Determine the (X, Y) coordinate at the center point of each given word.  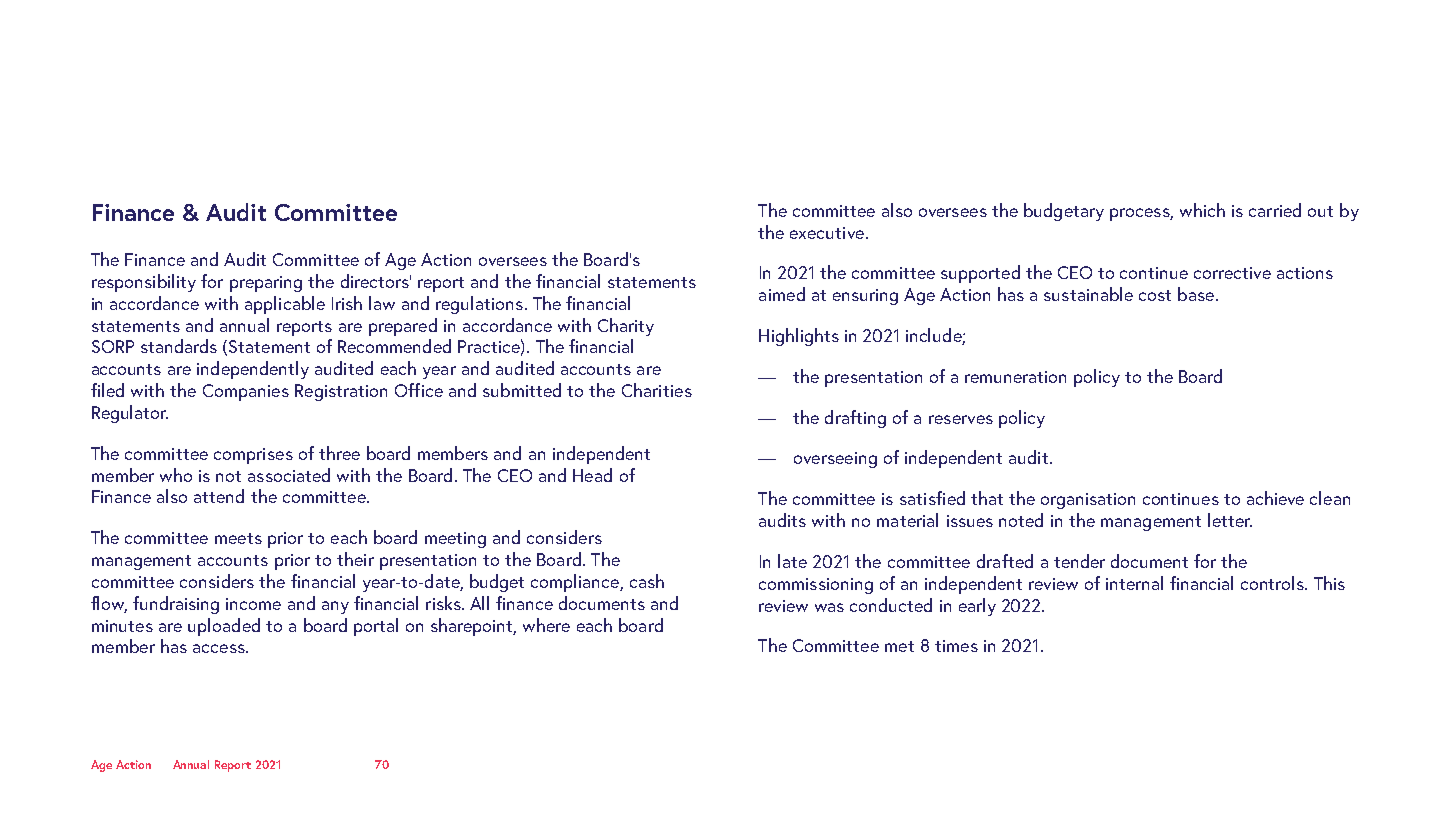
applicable (285, 305)
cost (1155, 295)
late (792, 561)
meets (238, 538)
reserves (961, 419)
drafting (855, 419)
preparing (266, 284)
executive (828, 233)
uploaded (224, 627)
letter (1230, 520)
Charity (626, 327)
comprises (253, 456)
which (1202, 210)
